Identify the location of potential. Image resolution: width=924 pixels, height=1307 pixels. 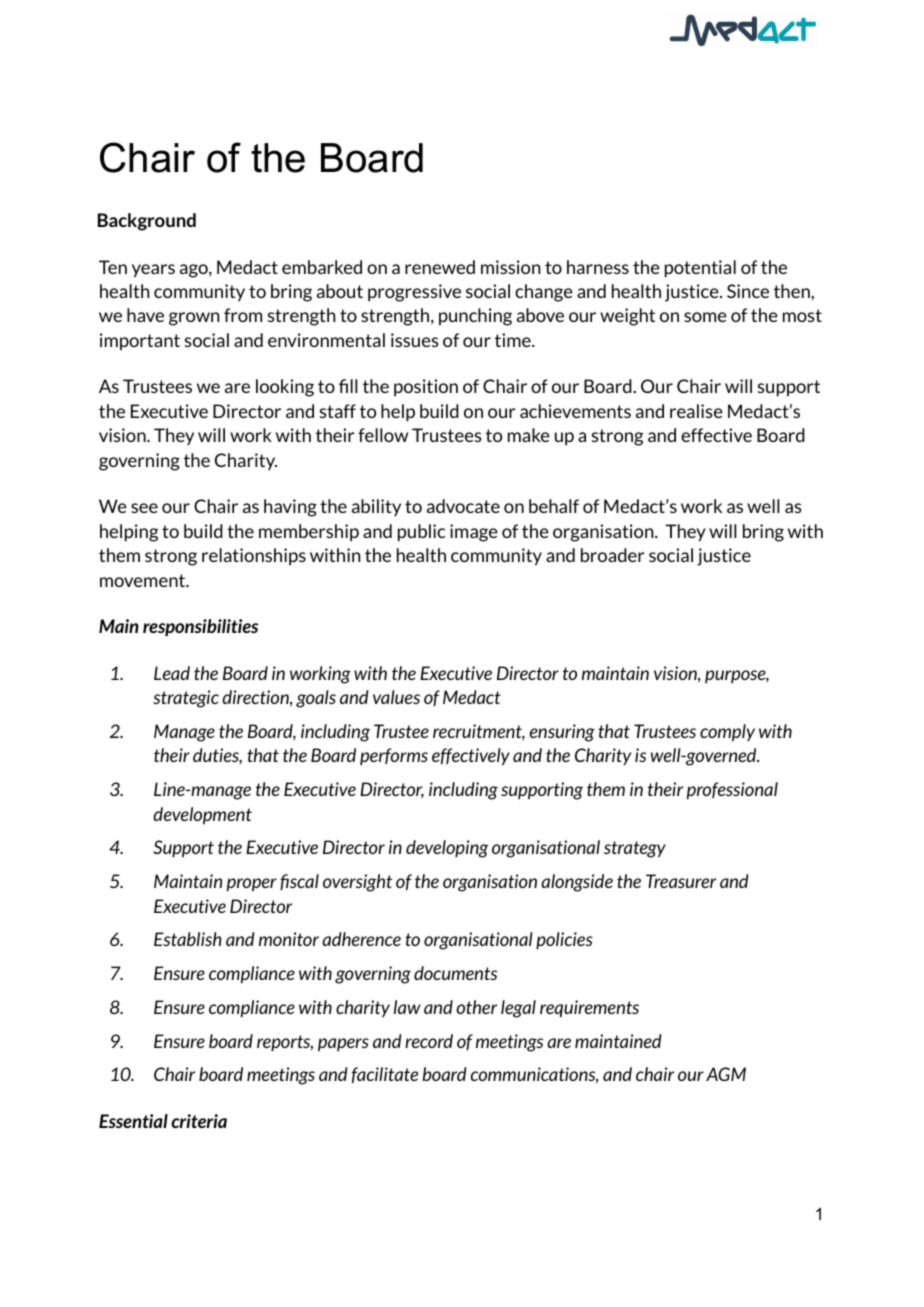
(700, 269).
